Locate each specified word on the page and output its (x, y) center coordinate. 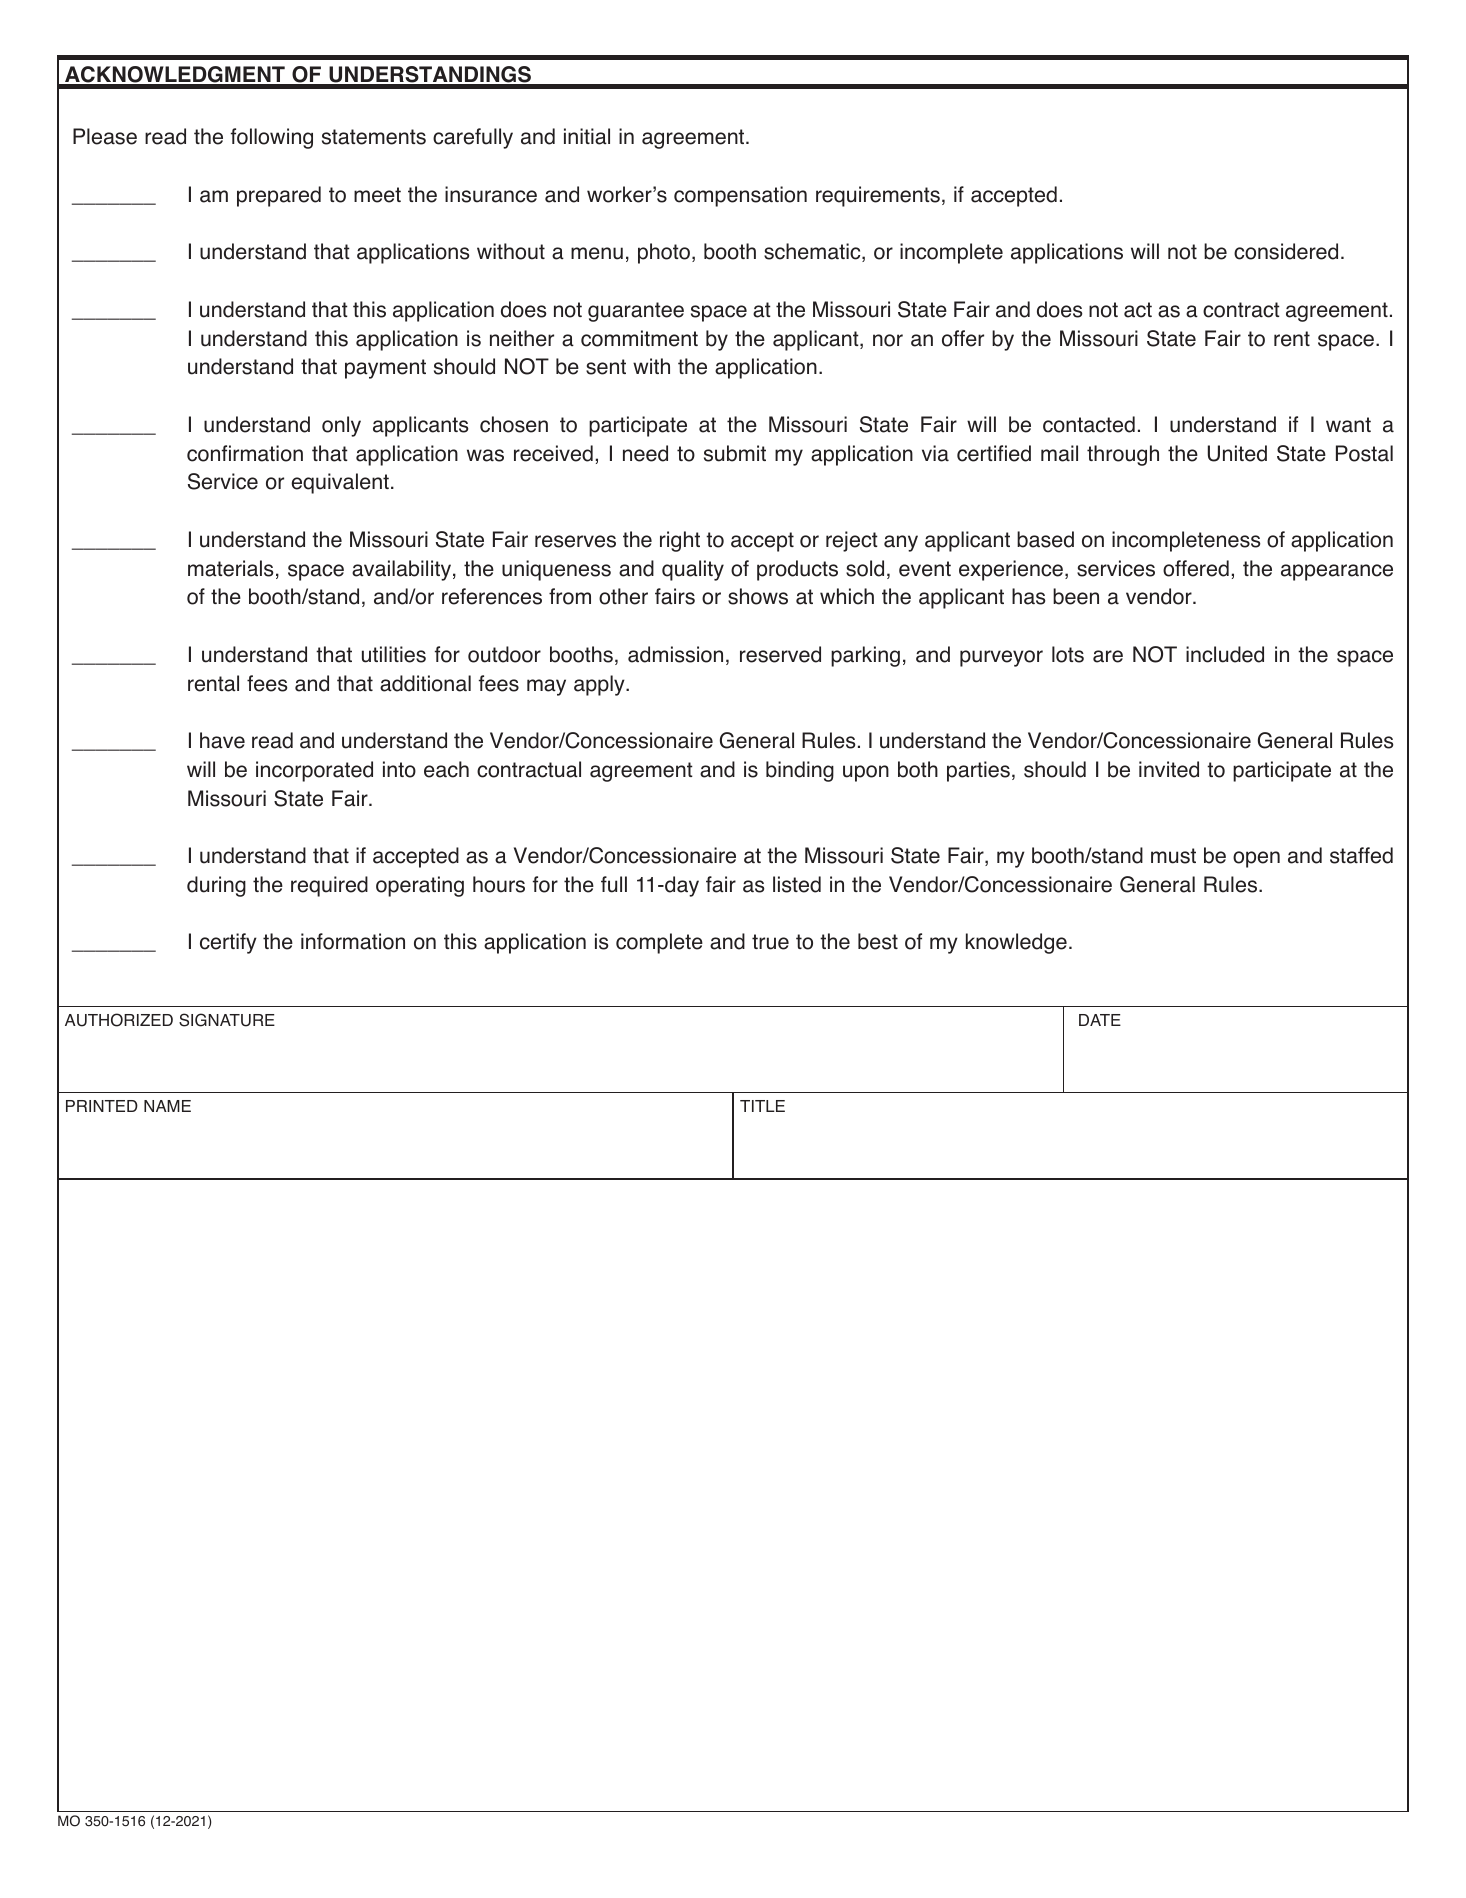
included (1225, 654)
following (272, 138)
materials (231, 568)
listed (797, 884)
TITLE (762, 1106)
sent (606, 367)
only (341, 426)
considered (1286, 251)
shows (758, 596)
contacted (1089, 424)
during (216, 886)
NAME (167, 1106)
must (1173, 856)
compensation (740, 196)
